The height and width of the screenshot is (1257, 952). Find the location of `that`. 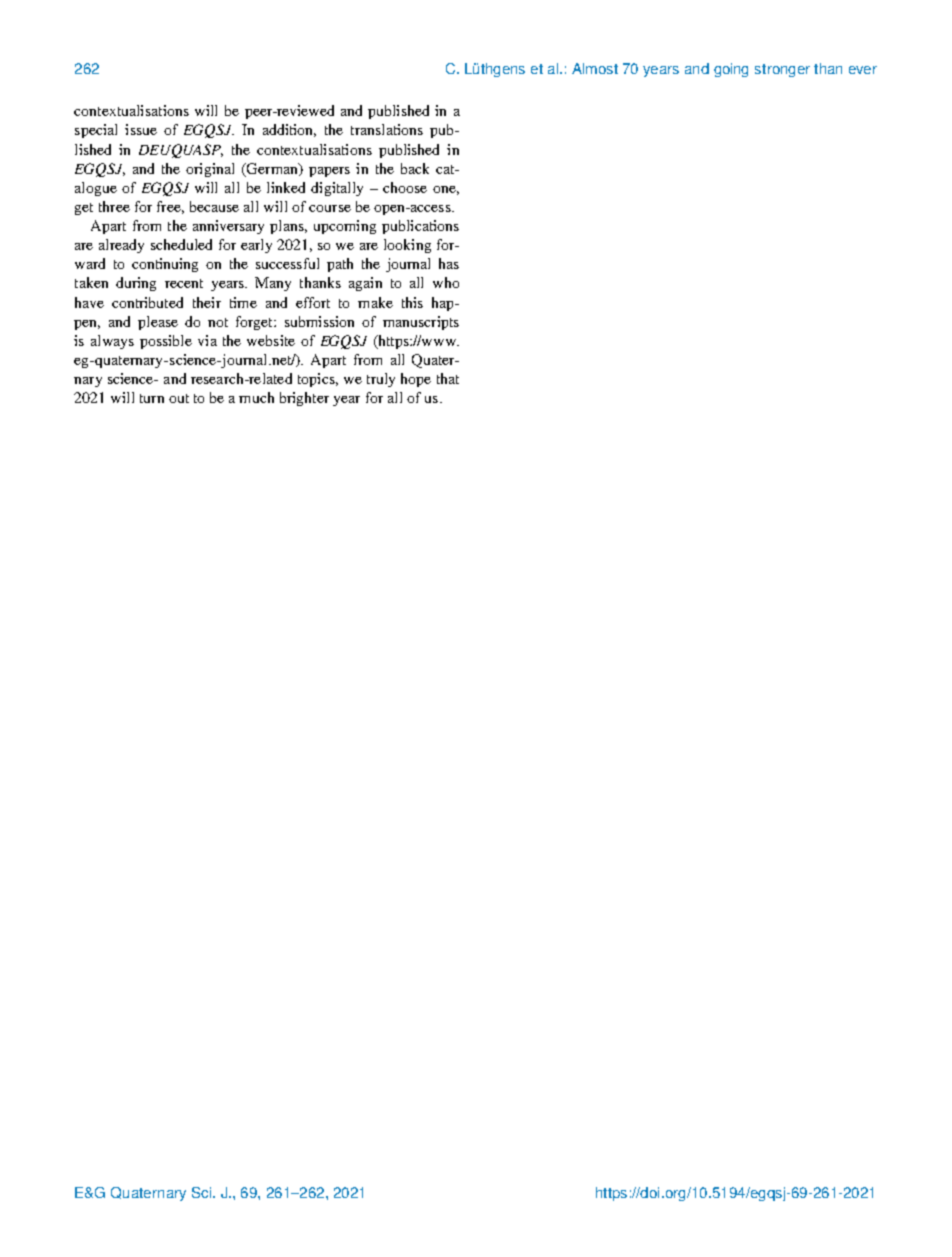

that is located at coordinates (448, 378).
